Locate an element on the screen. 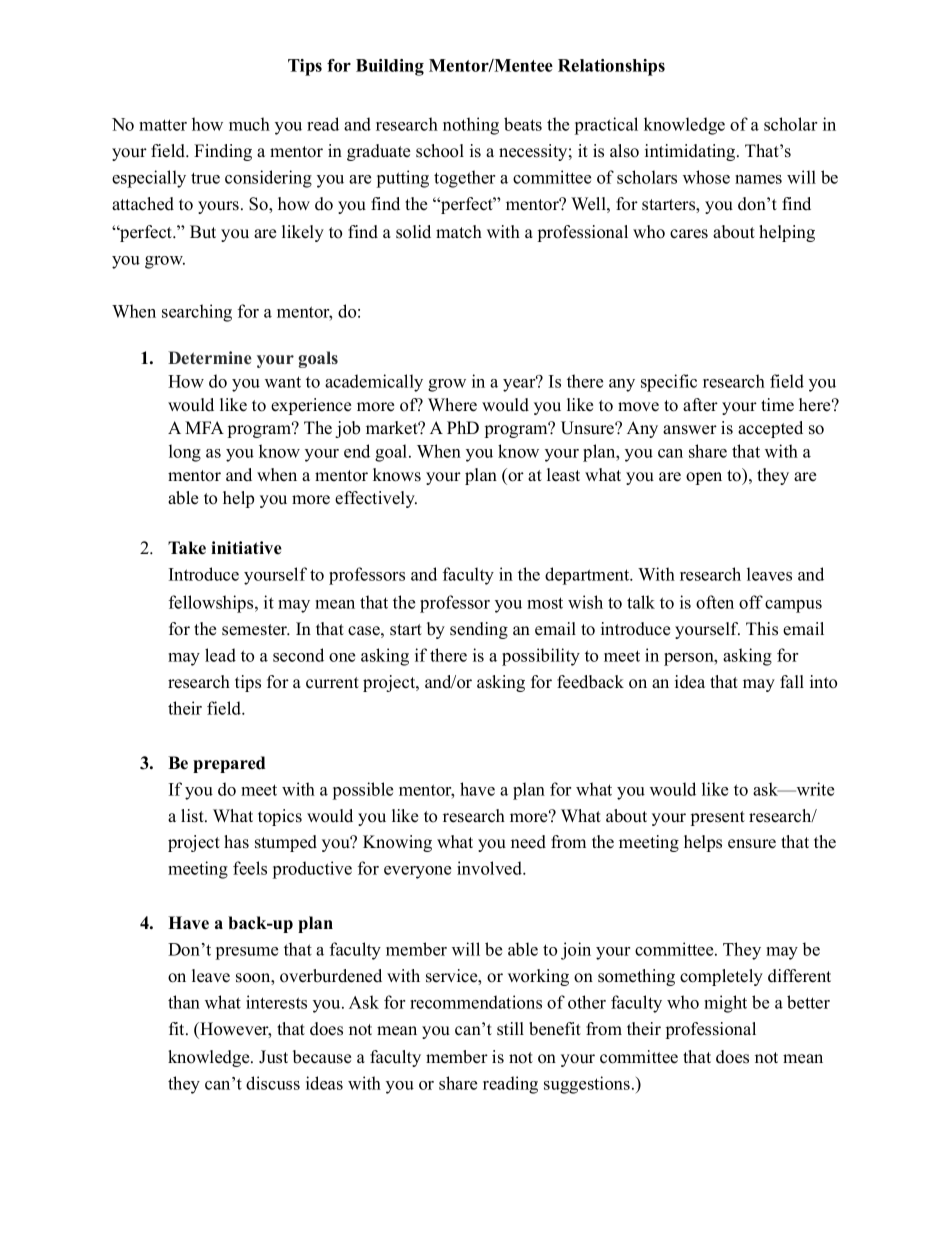  possibility is located at coordinates (541, 657).
